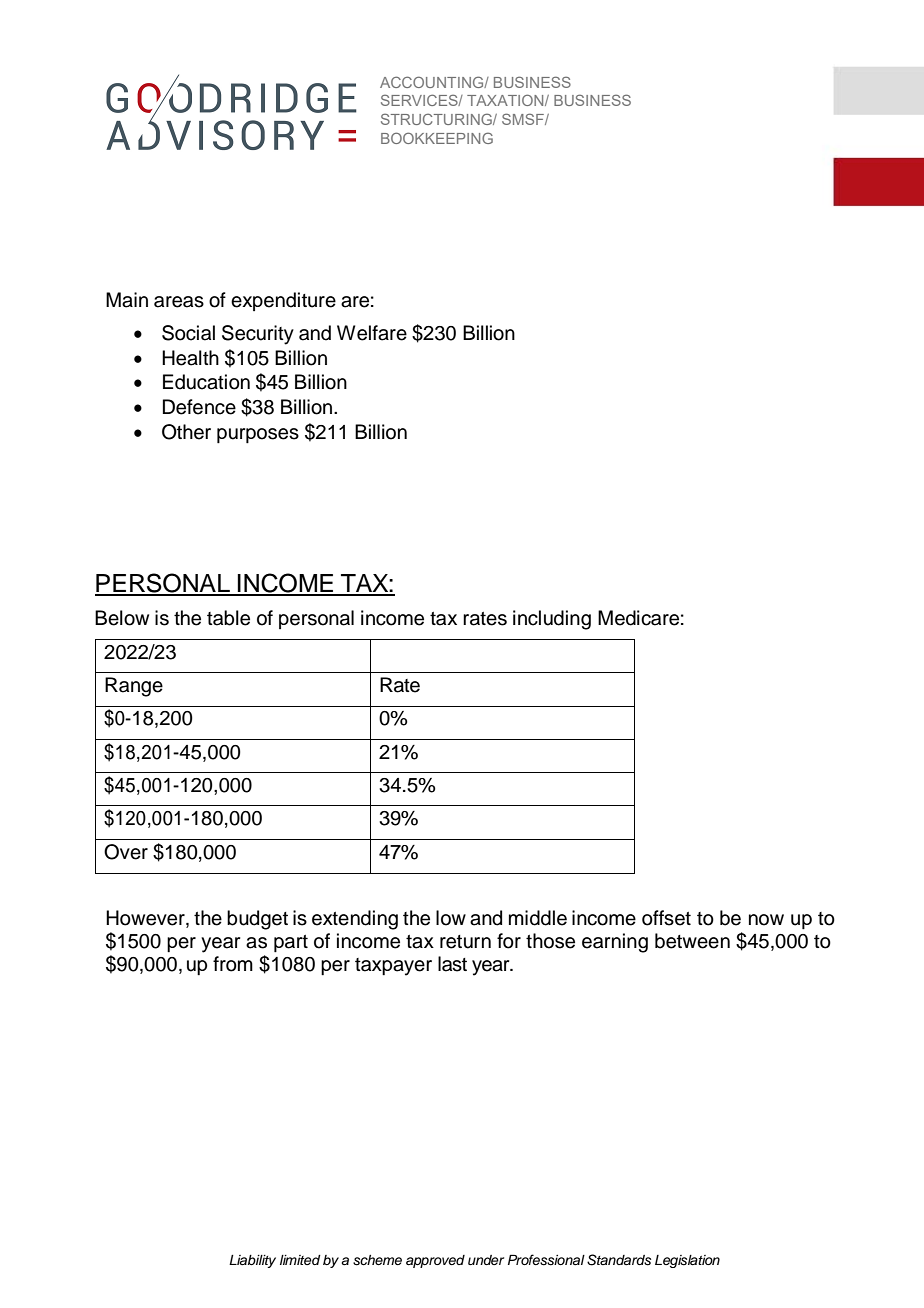 The height and width of the screenshot is (1308, 924). What do you see at coordinates (435, 1261) in the screenshot?
I see `approved` at bounding box center [435, 1261].
